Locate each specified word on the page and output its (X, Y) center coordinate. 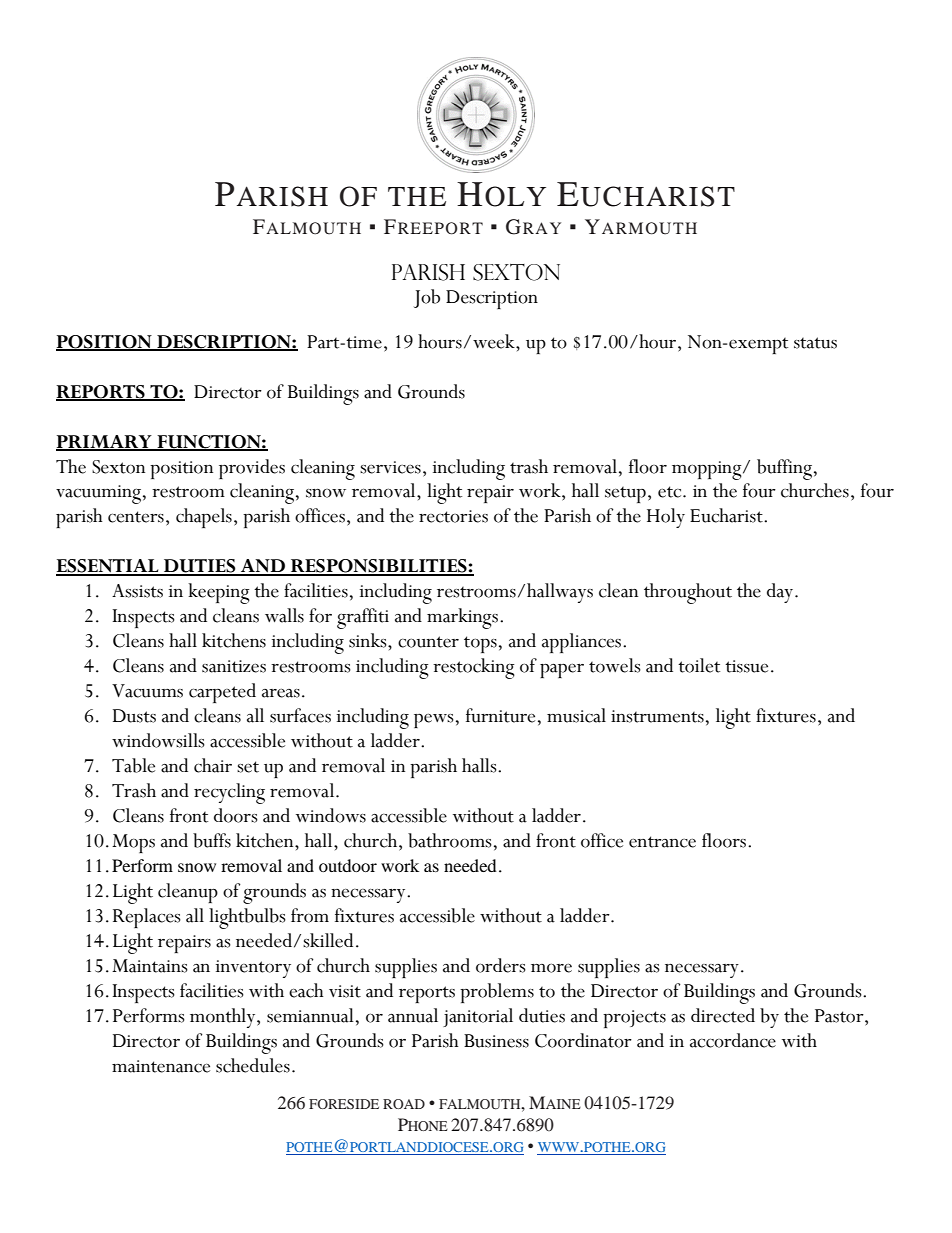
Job (427, 298)
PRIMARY (105, 442)
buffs (212, 840)
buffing (784, 469)
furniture (500, 715)
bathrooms (450, 840)
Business (496, 1041)
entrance (662, 842)
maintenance (161, 1066)
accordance (733, 1040)
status (815, 343)
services (390, 467)
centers (136, 517)
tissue (746, 666)
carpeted (222, 693)
